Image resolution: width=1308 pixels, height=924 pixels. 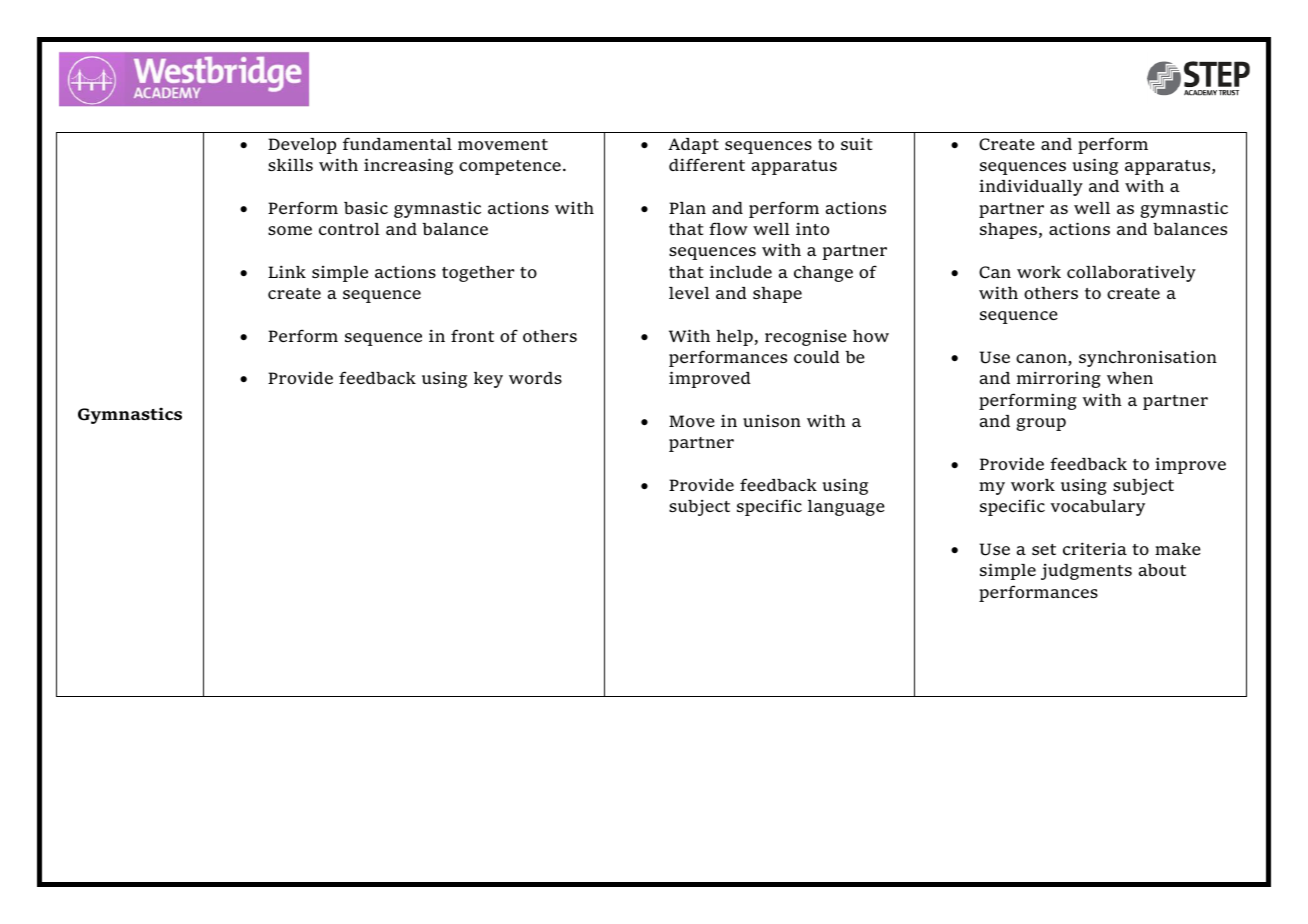 What do you see at coordinates (1095, 548) in the document?
I see `criteria` at bounding box center [1095, 548].
